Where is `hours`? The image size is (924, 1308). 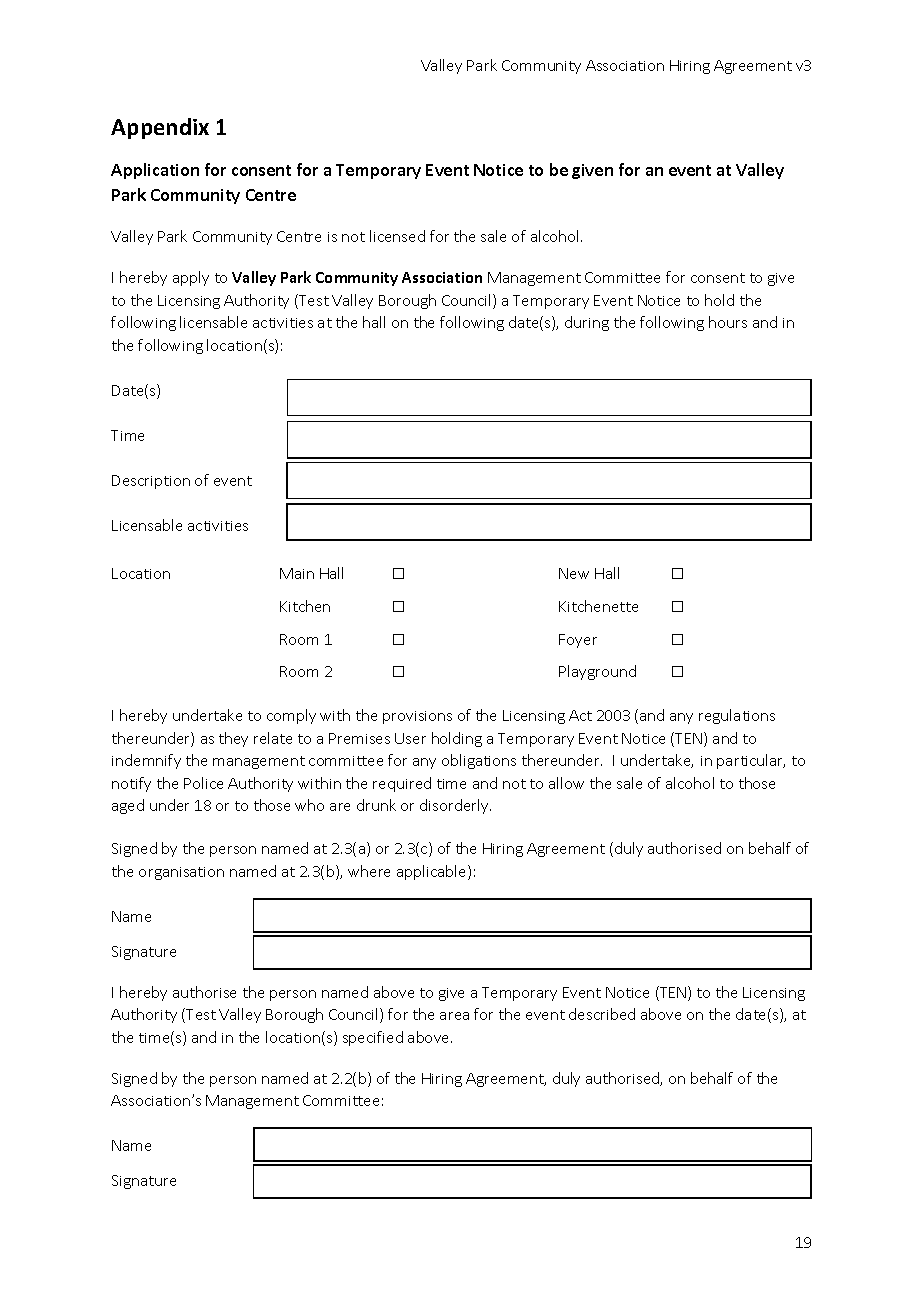
hours is located at coordinates (728, 322).
